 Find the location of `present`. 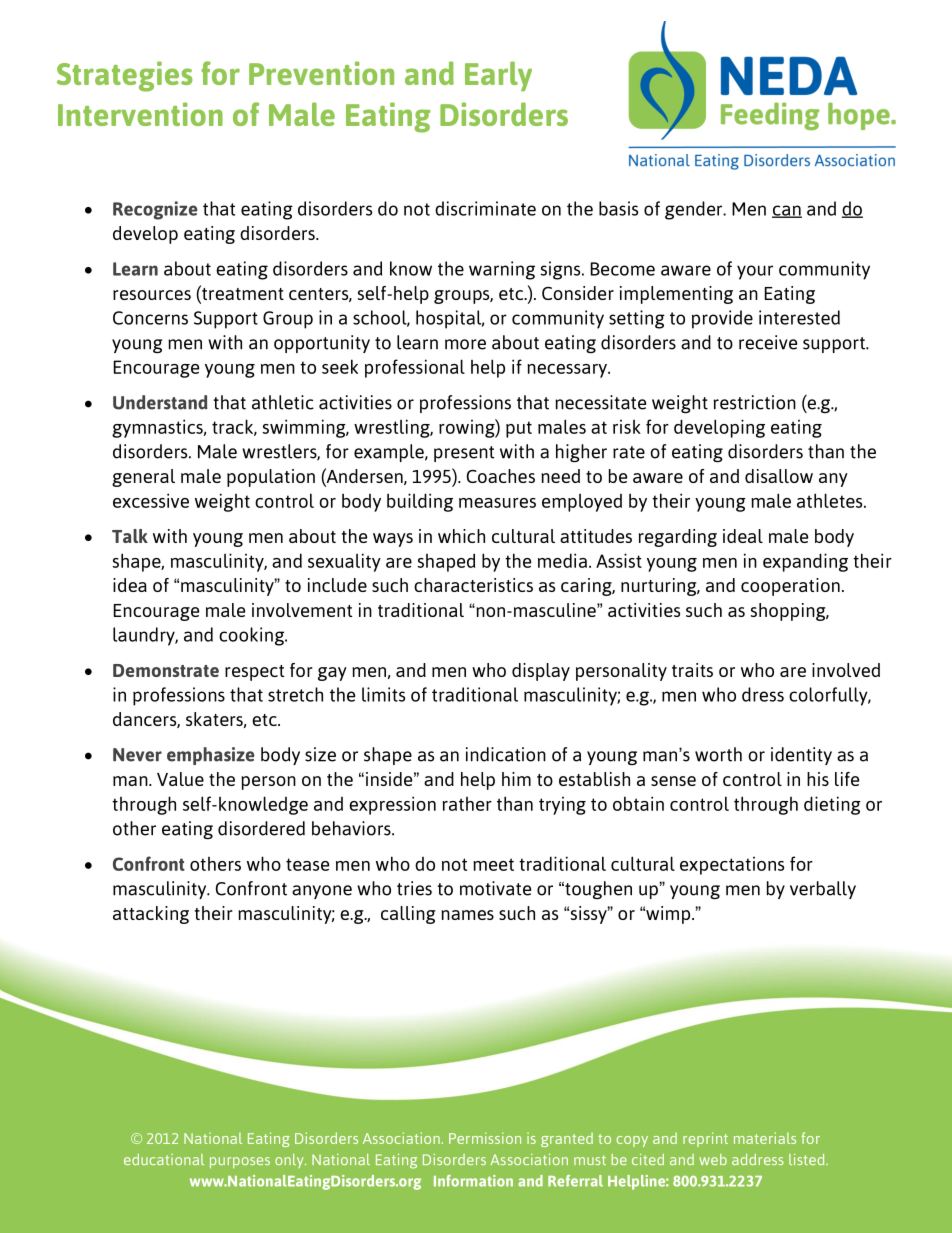

present is located at coordinates (464, 454).
